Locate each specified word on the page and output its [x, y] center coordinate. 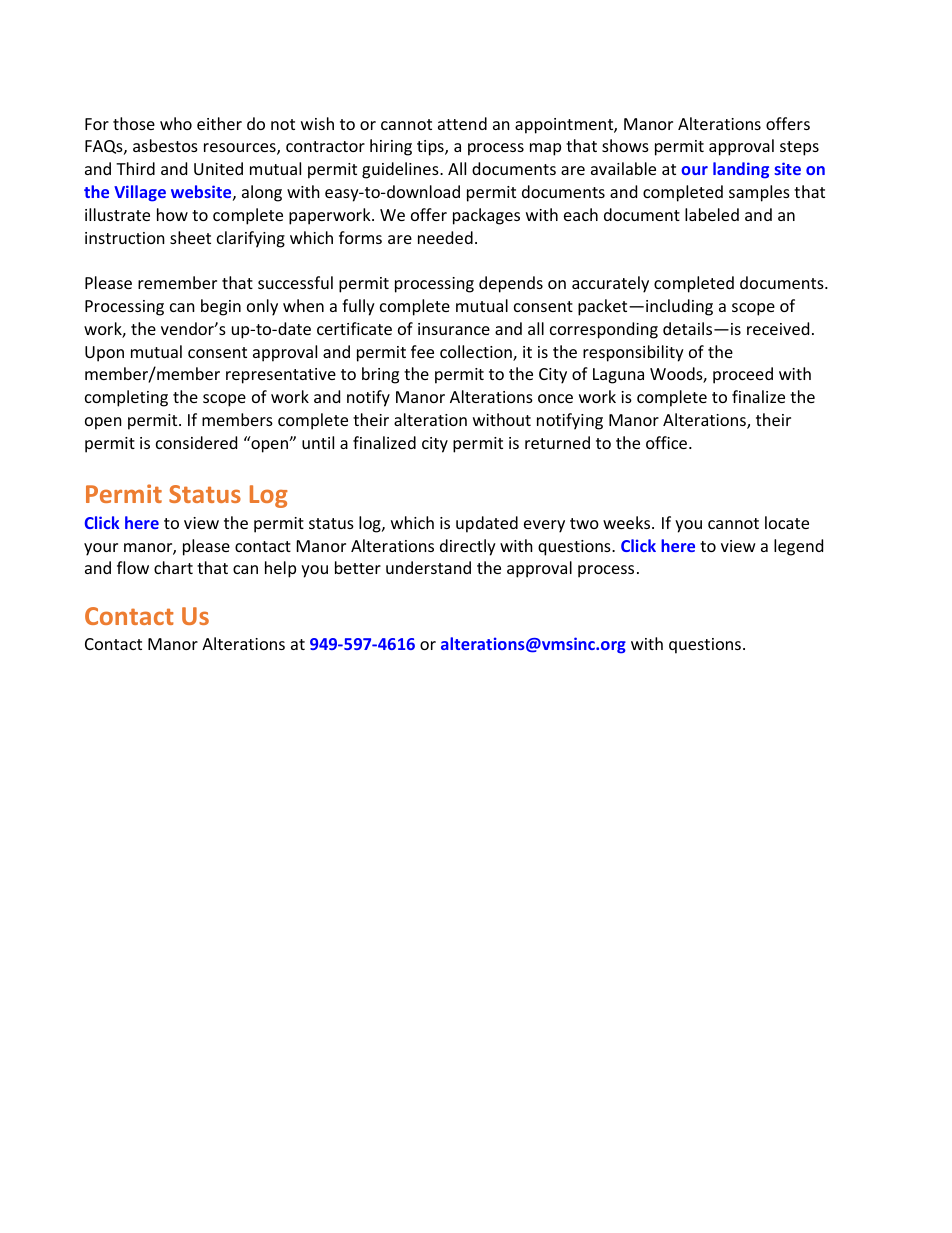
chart [173, 567]
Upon [104, 354]
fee [422, 351]
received [778, 328]
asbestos [165, 145]
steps [799, 148]
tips [431, 148]
